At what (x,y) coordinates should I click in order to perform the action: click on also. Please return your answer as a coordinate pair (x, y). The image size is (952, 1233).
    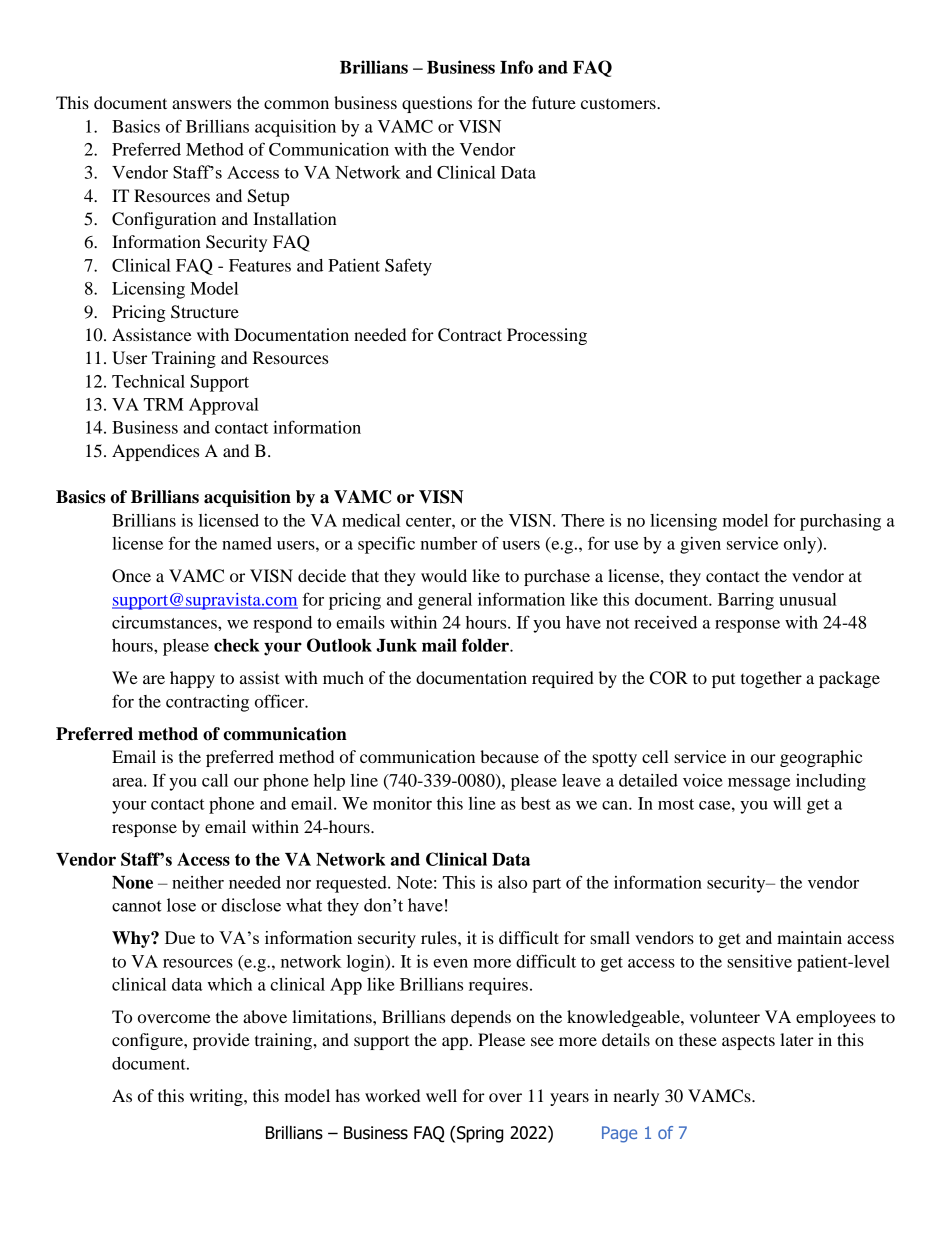
    Looking at the image, I should click on (512, 882).
